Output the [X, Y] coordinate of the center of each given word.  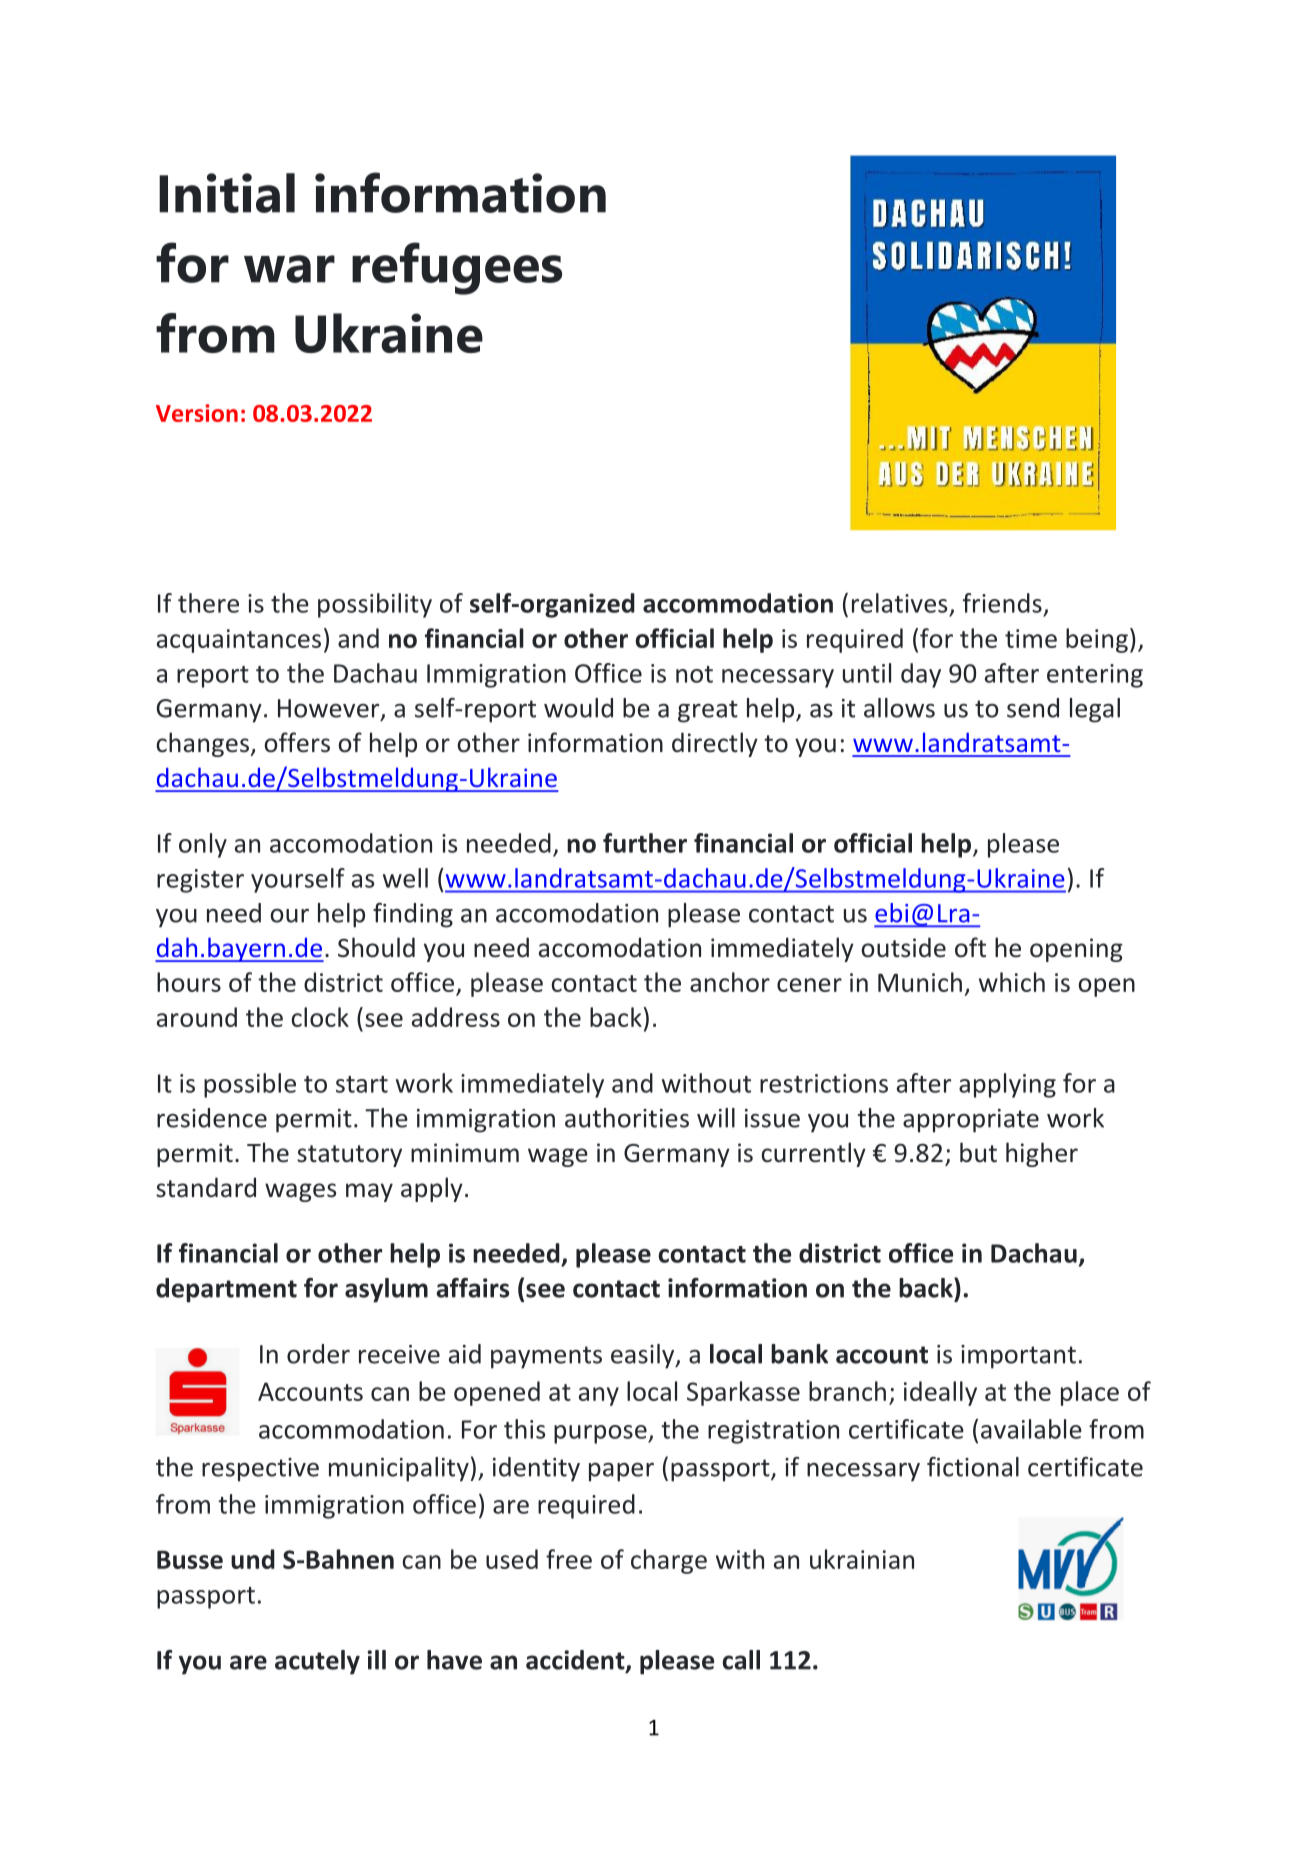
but [978, 1152]
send [1033, 708]
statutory [349, 1156]
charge [669, 1561]
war [289, 269]
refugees [457, 268]
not [694, 674]
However [330, 709]
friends [1002, 603]
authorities [627, 1118]
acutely [317, 1662]
